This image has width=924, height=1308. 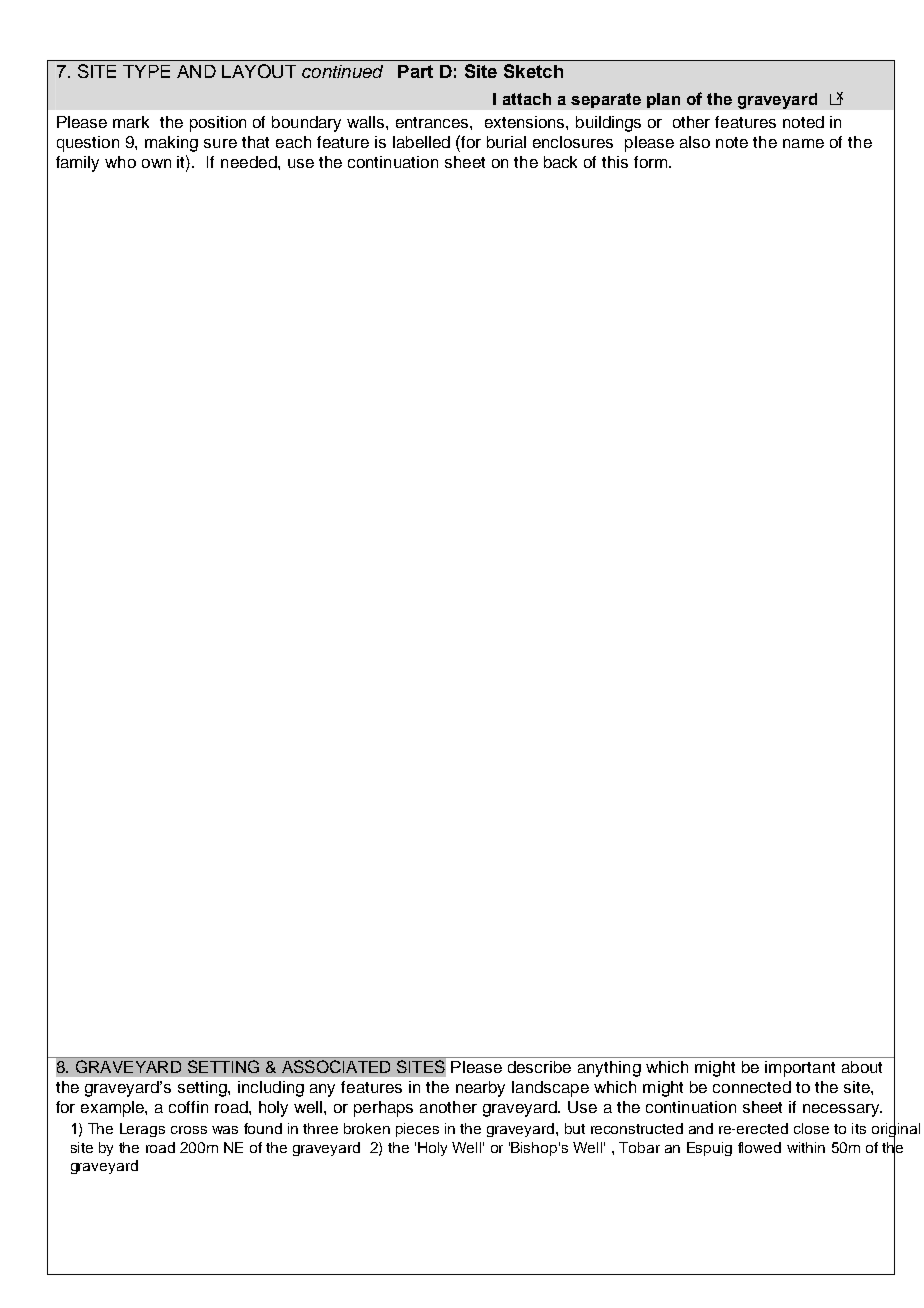 What do you see at coordinates (156, 163) in the image?
I see `own` at bounding box center [156, 163].
